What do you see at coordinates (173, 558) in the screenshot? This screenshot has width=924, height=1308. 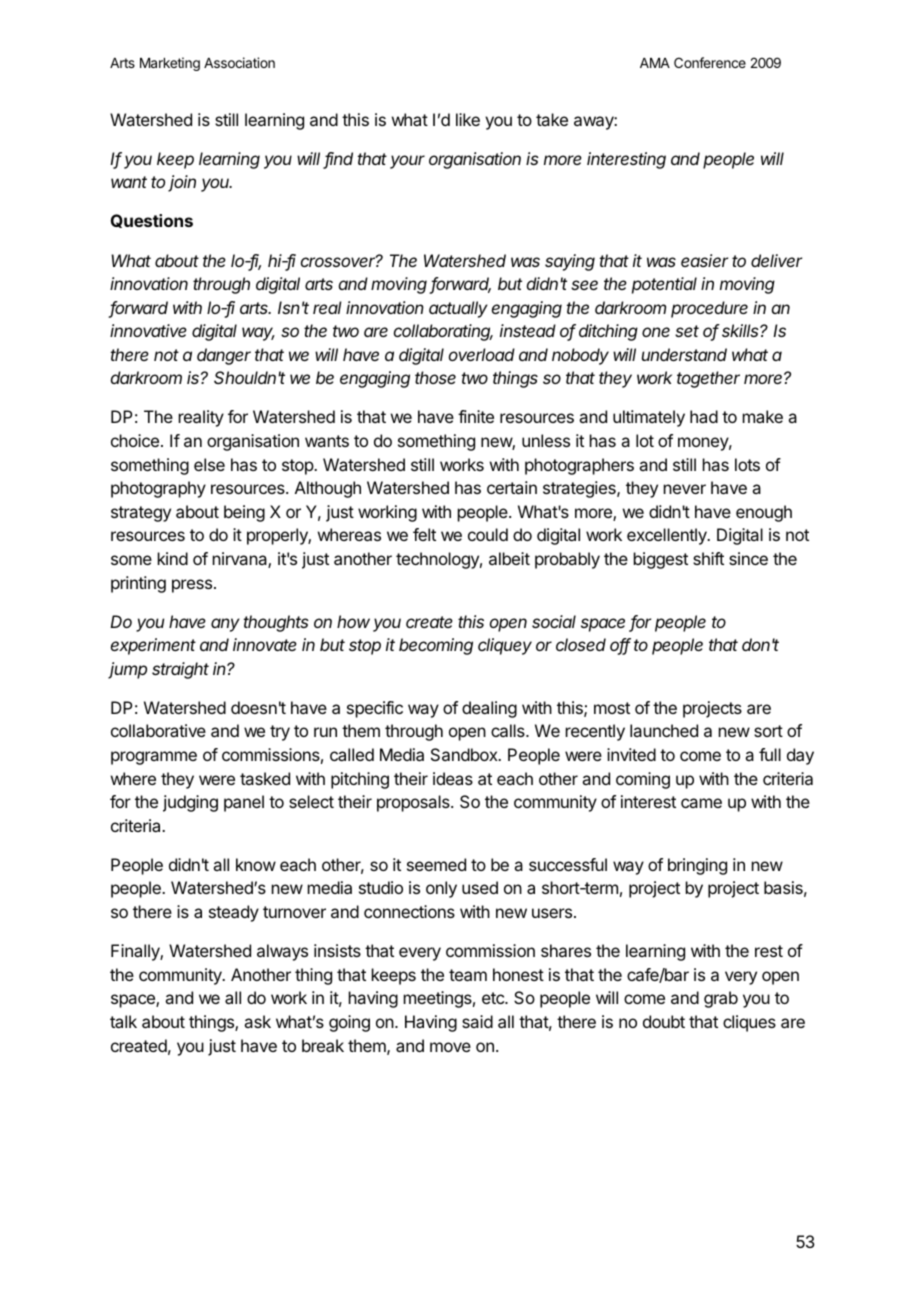 I see `kind` at bounding box center [173, 558].
